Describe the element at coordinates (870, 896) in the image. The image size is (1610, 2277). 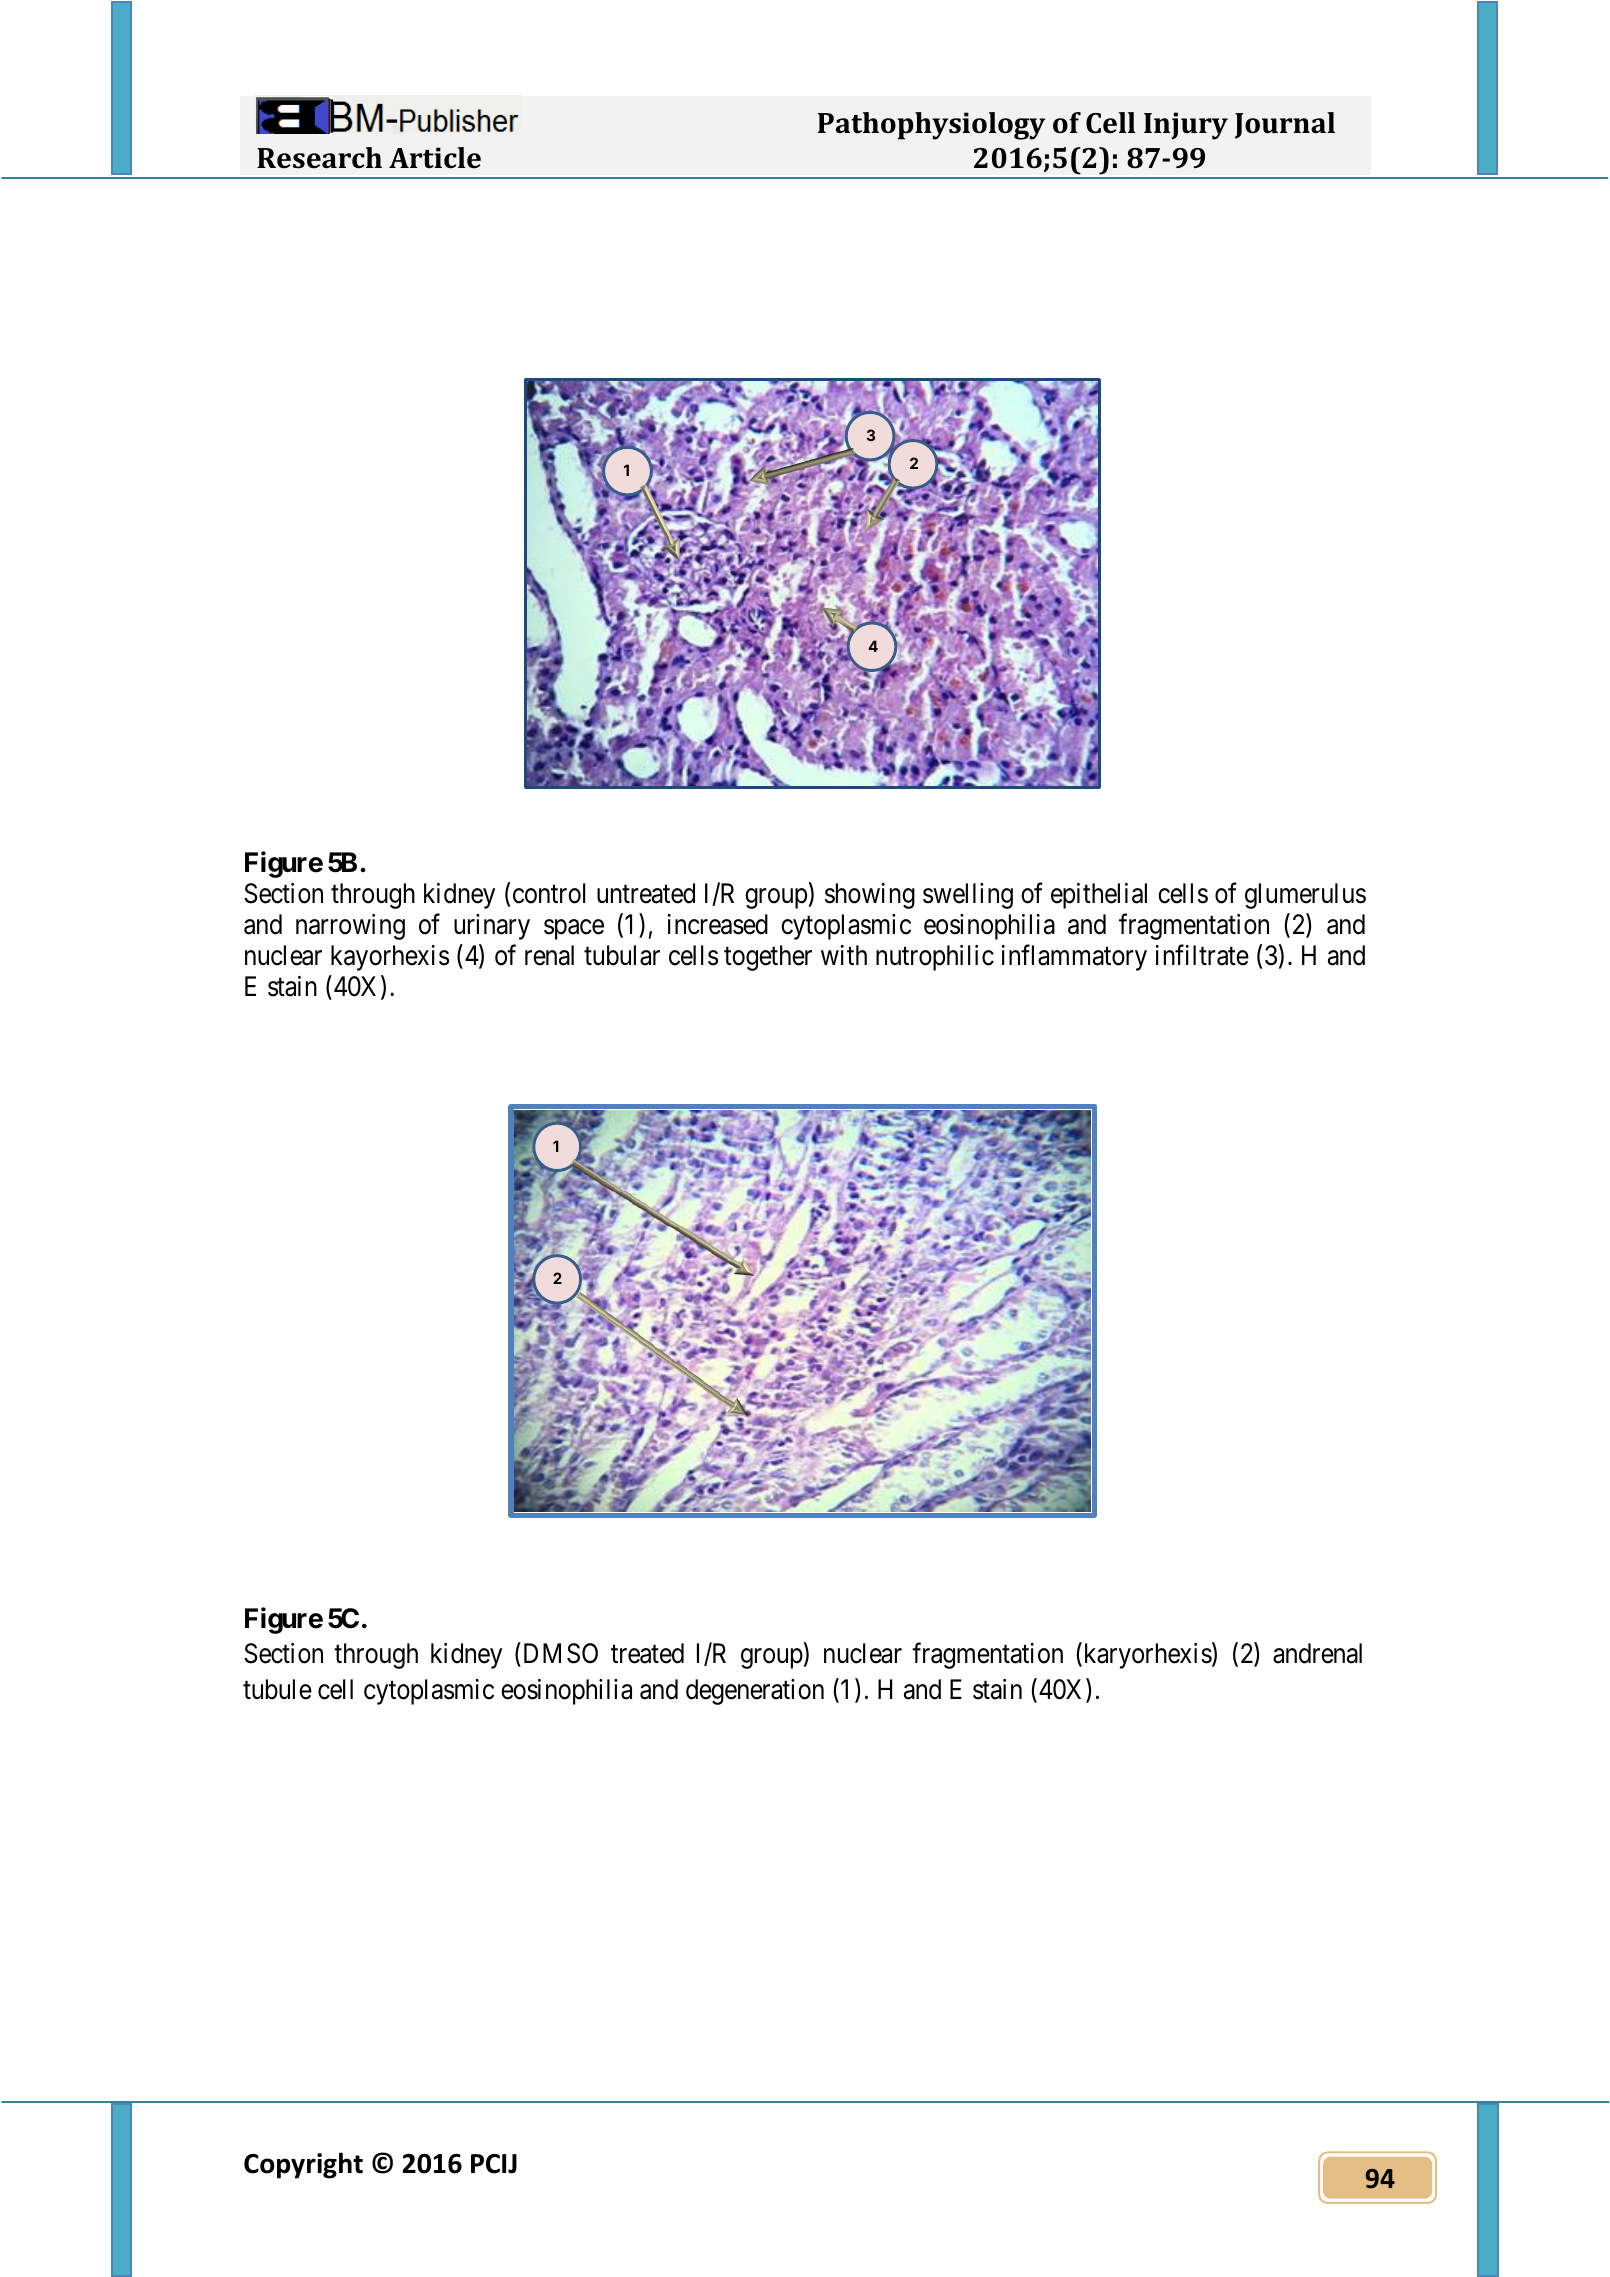
I see `showing` at that location.
